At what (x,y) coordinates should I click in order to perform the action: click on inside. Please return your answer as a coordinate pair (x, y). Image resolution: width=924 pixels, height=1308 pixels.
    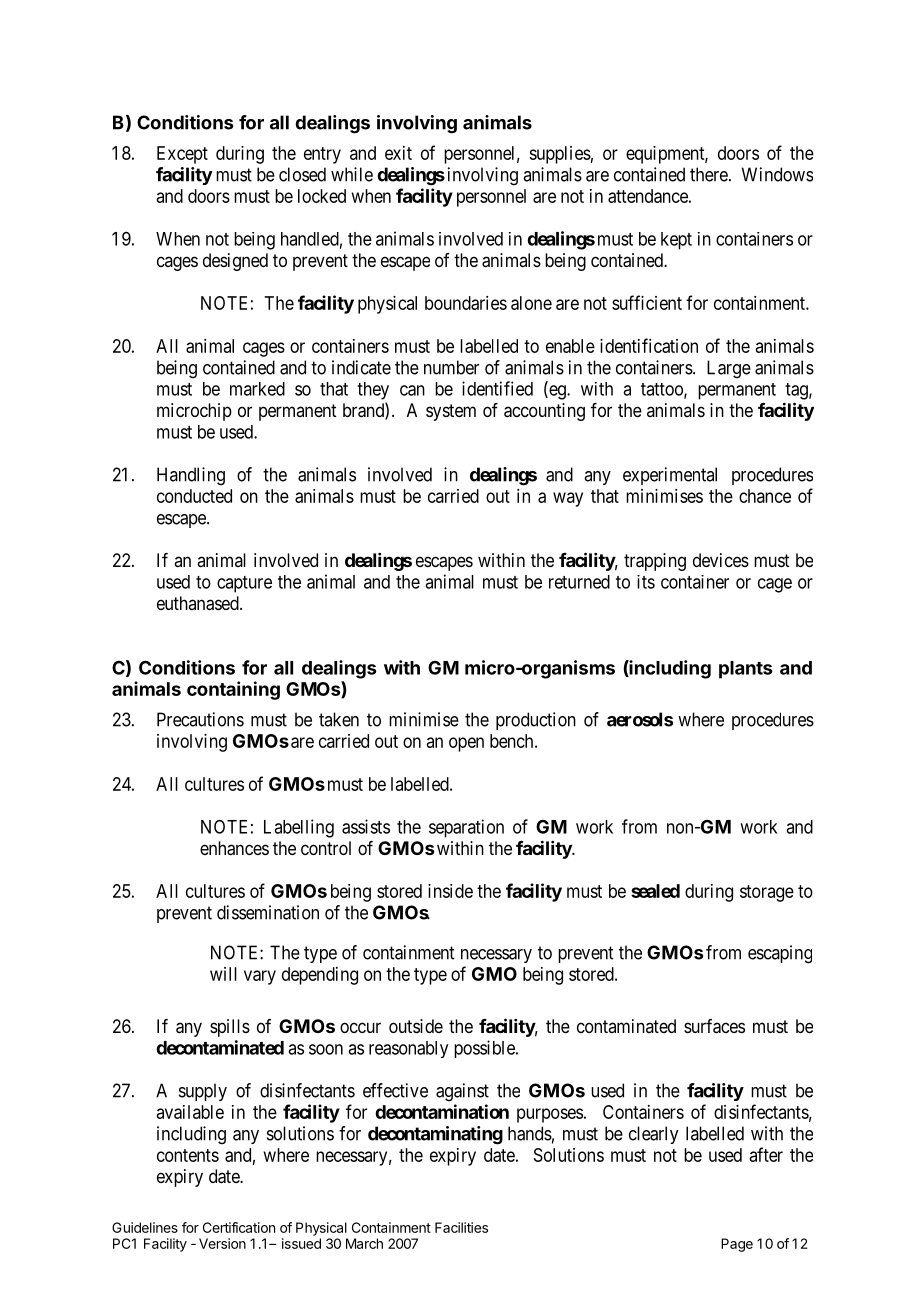
    Looking at the image, I should click on (450, 891).
